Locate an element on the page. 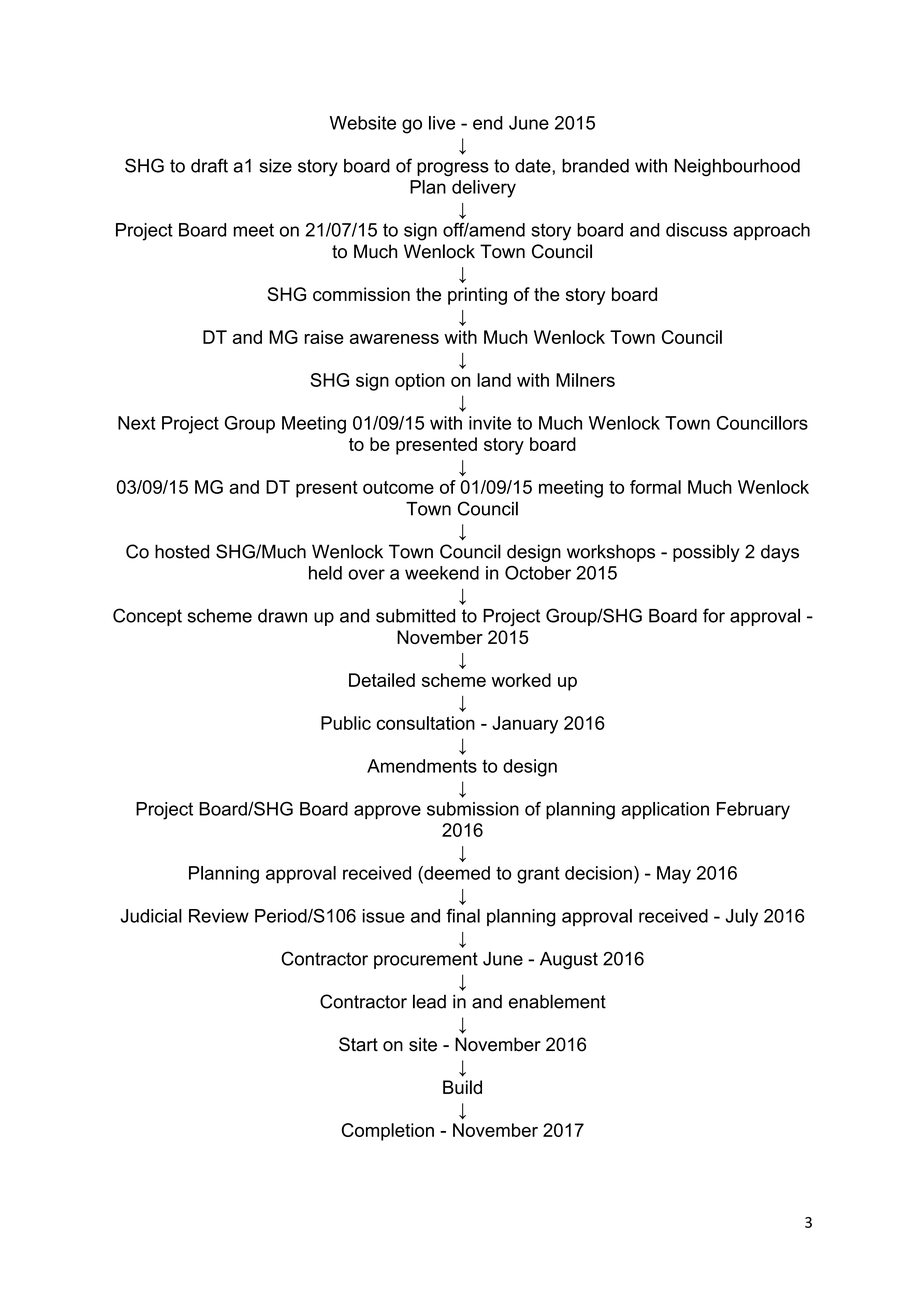 This image has height=1308, width=924. application is located at coordinates (665, 810).
